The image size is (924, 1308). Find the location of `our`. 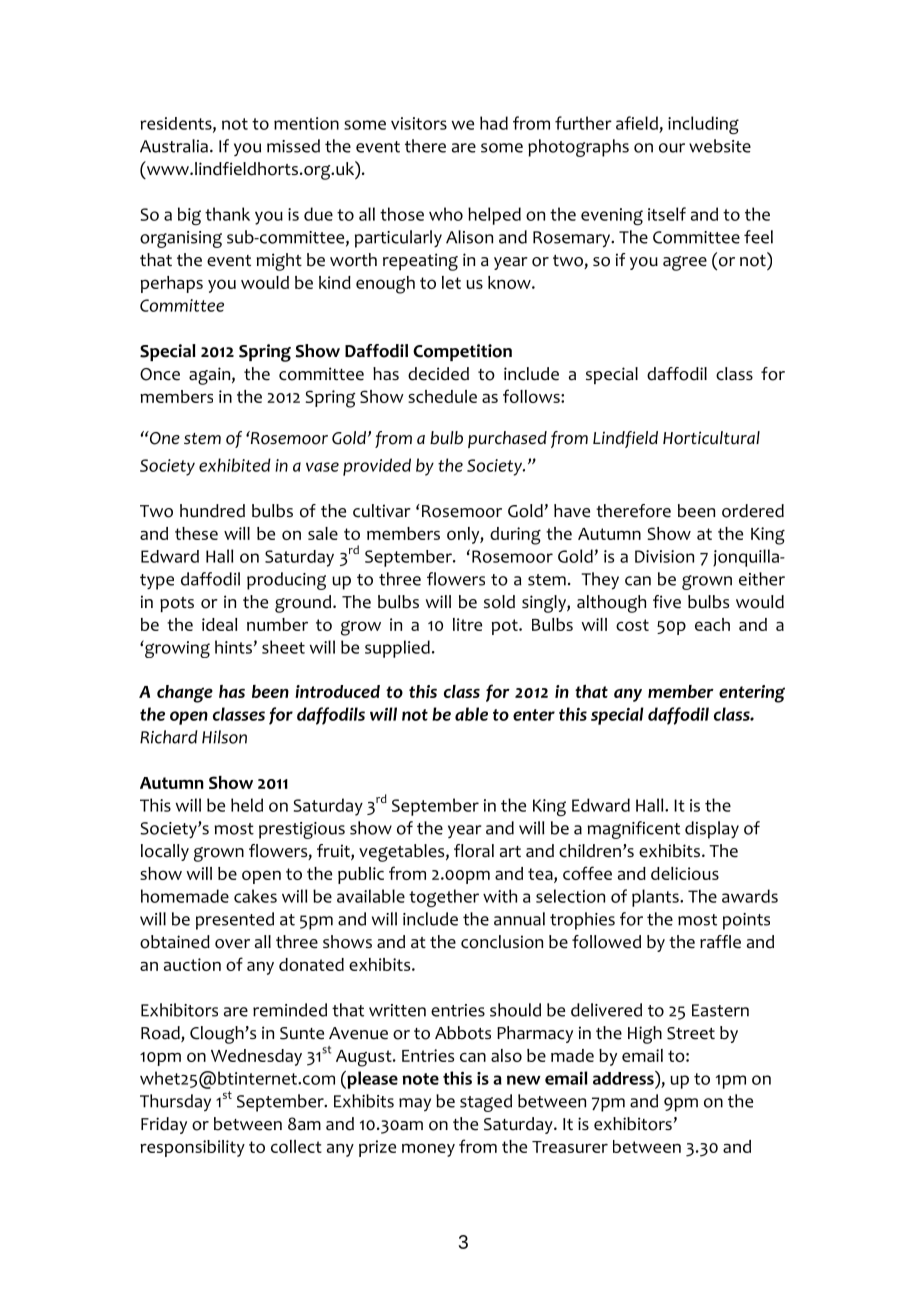

our is located at coordinates (672, 148).
